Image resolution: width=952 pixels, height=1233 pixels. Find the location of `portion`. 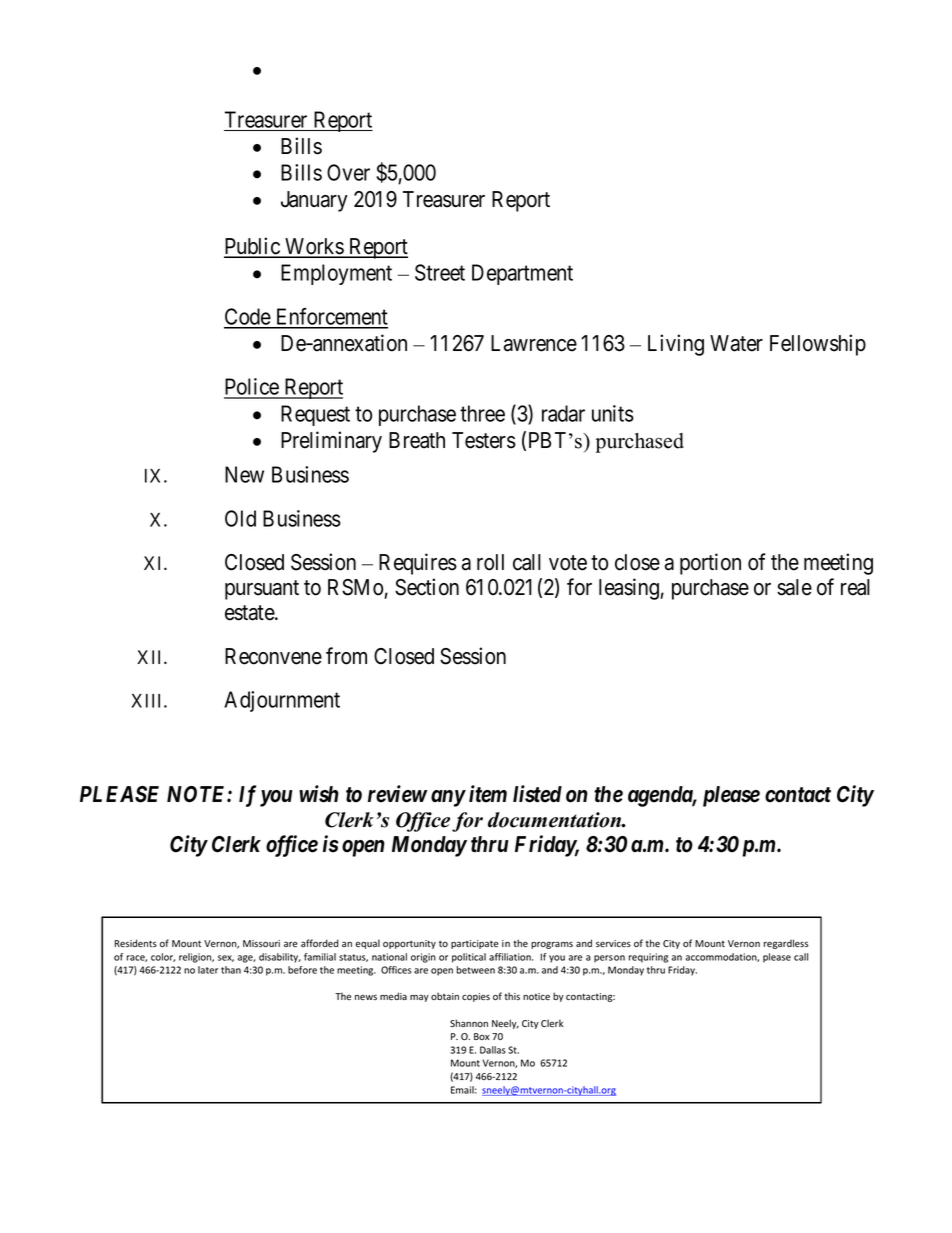

portion is located at coordinates (710, 564).
